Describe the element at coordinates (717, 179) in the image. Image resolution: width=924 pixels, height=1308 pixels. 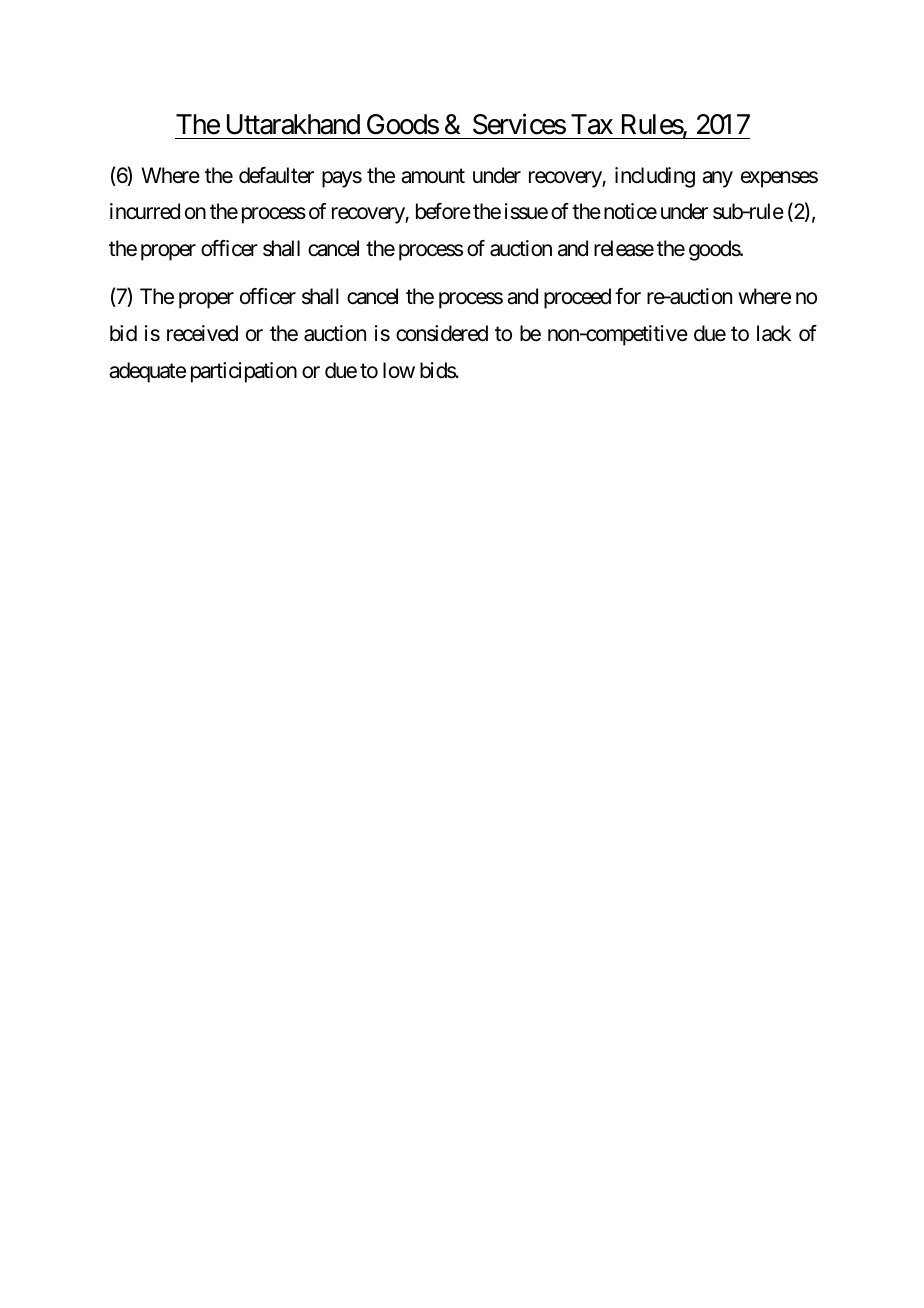
I see `any` at that location.
